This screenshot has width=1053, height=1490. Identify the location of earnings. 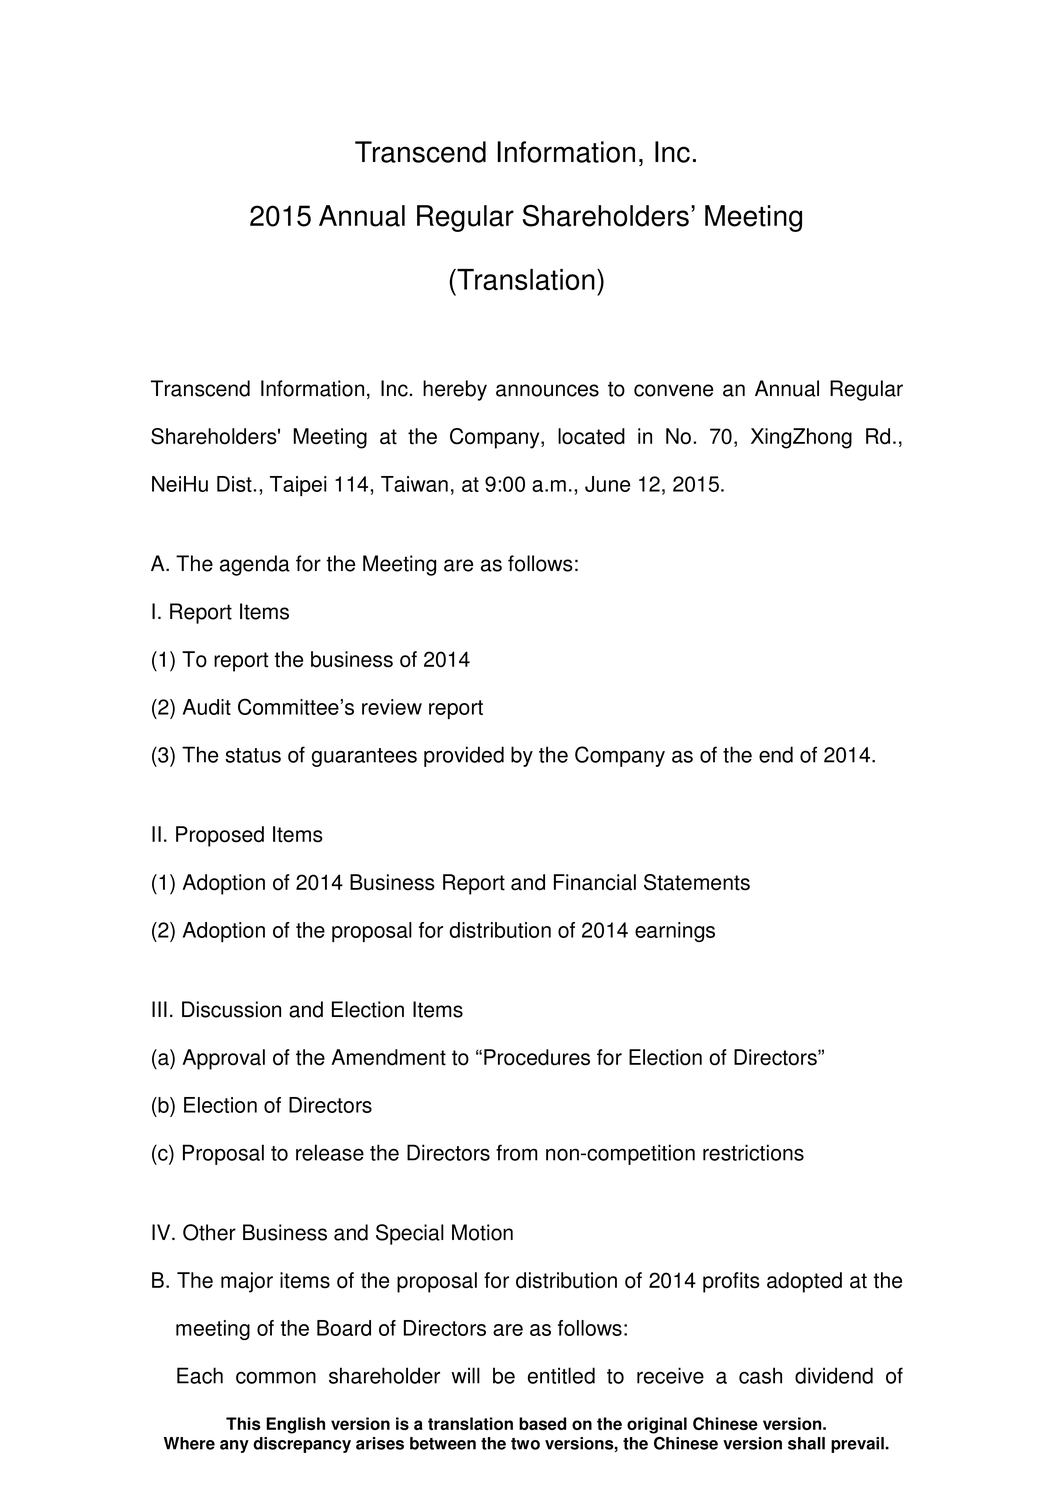
(675, 932).
